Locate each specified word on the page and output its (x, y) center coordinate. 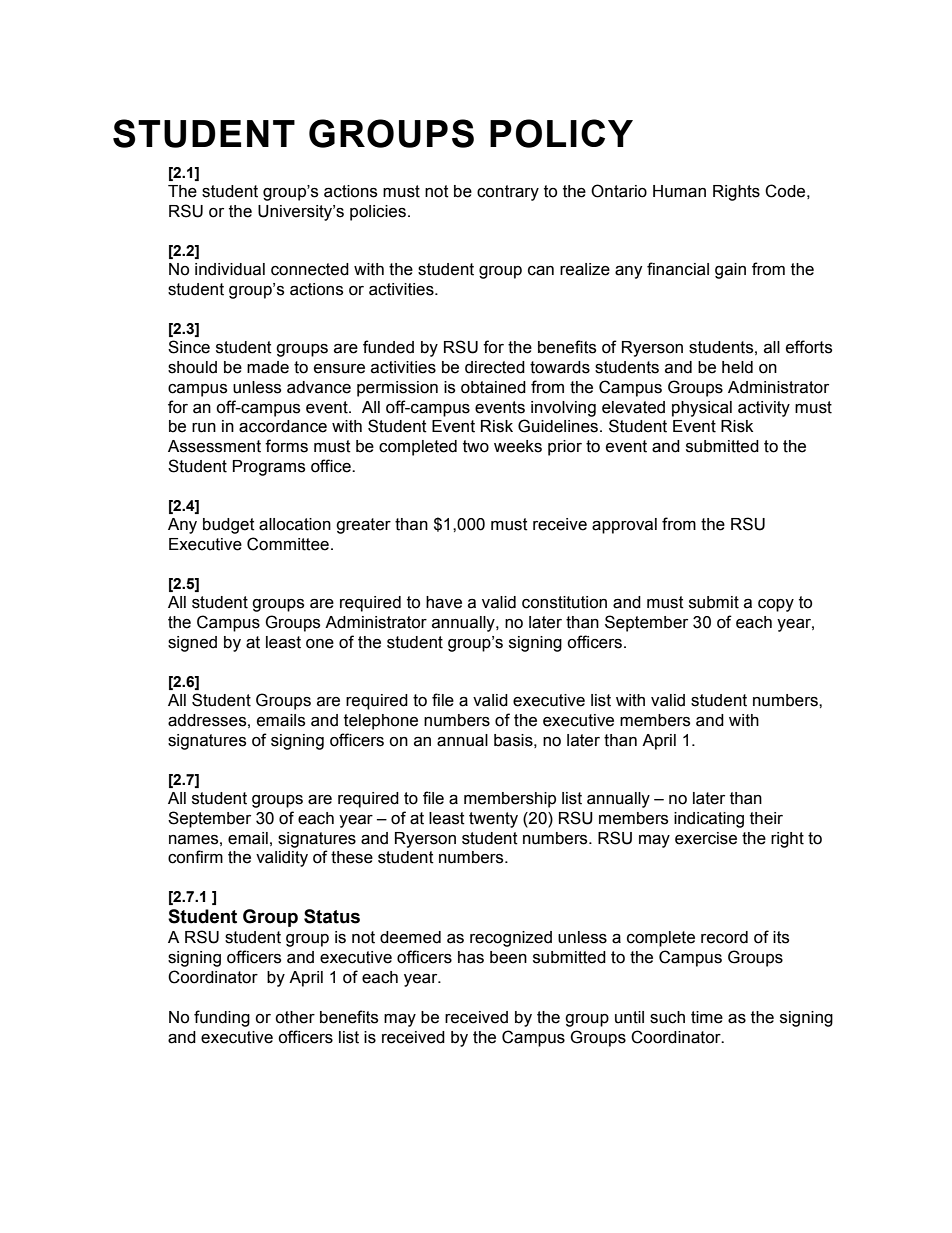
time (707, 1017)
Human (679, 191)
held (737, 367)
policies (378, 213)
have (444, 602)
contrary (508, 193)
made (268, 367)
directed (495, 367)
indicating (709, 820)
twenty (493, 820)
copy (776, 605)
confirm (195, 857)
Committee (288, 544)
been (508, 957)
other (295, 1017)
